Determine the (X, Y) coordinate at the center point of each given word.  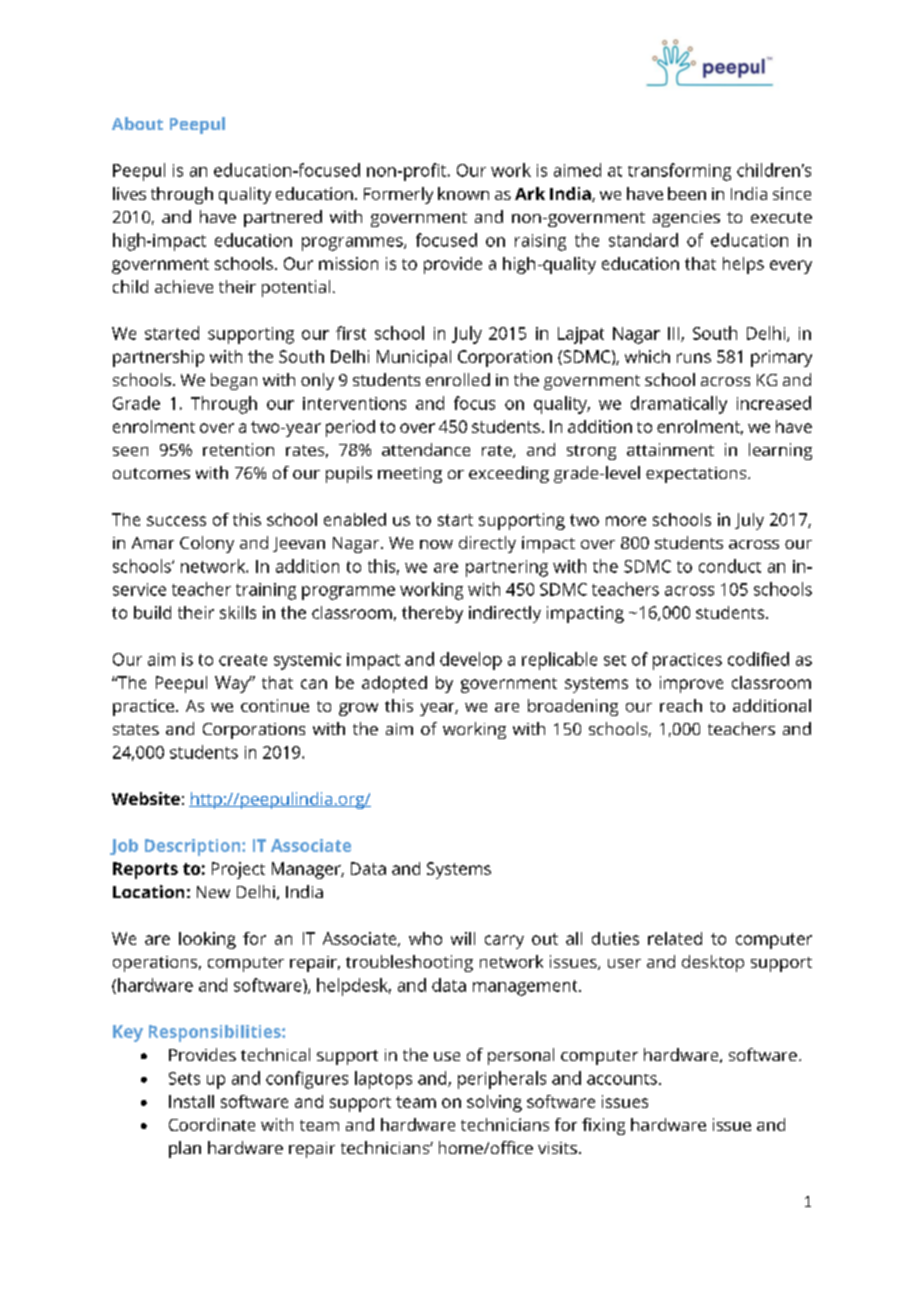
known (463, 193)
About (137, 123)
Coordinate (212, 1124)
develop (471, 661)
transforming (679, 172)
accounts (622, 1079)
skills (238, 612)
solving (494, 1103)
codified (758, 659)
